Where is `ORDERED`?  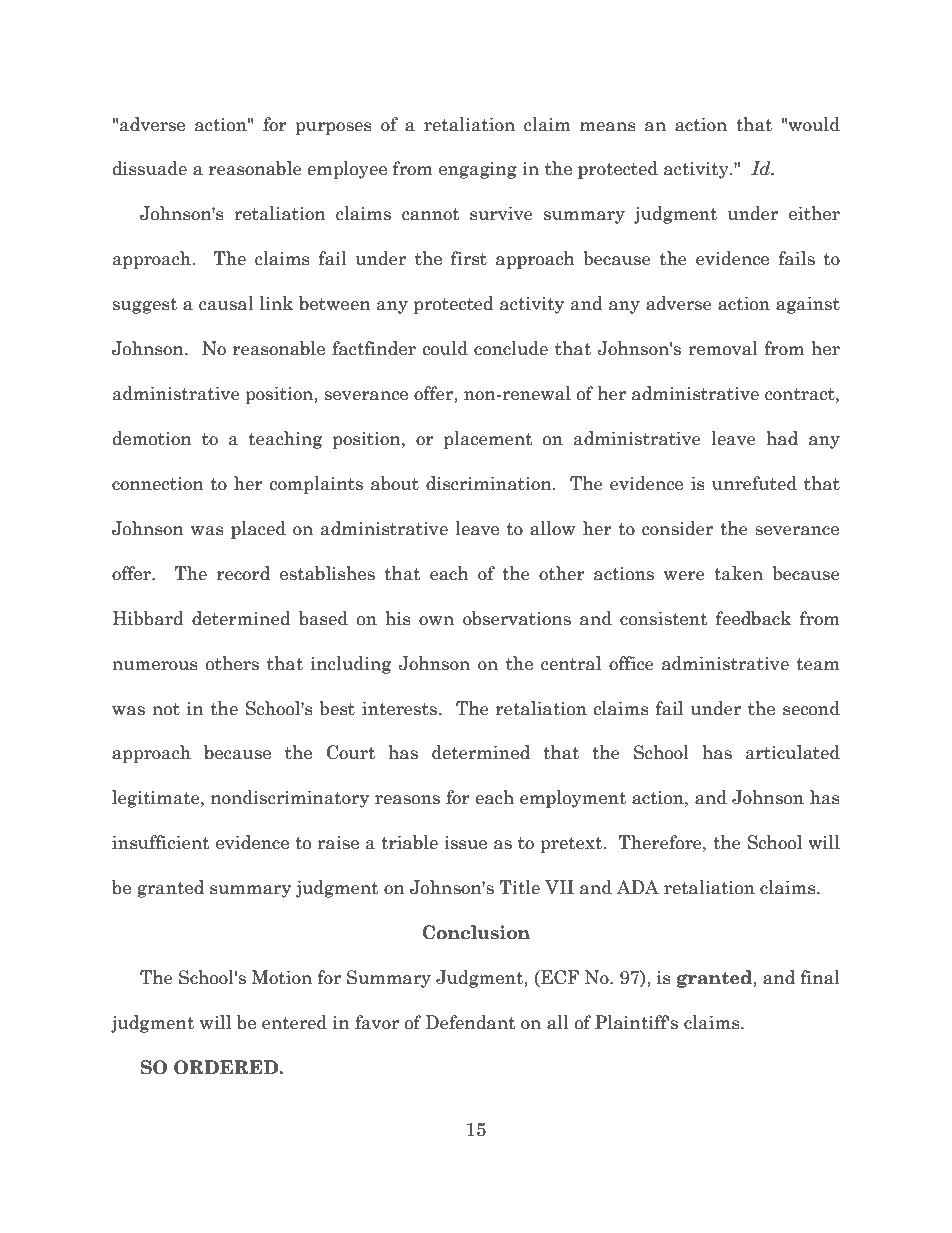
ORDERED is located at coordinates (227, 1067).
